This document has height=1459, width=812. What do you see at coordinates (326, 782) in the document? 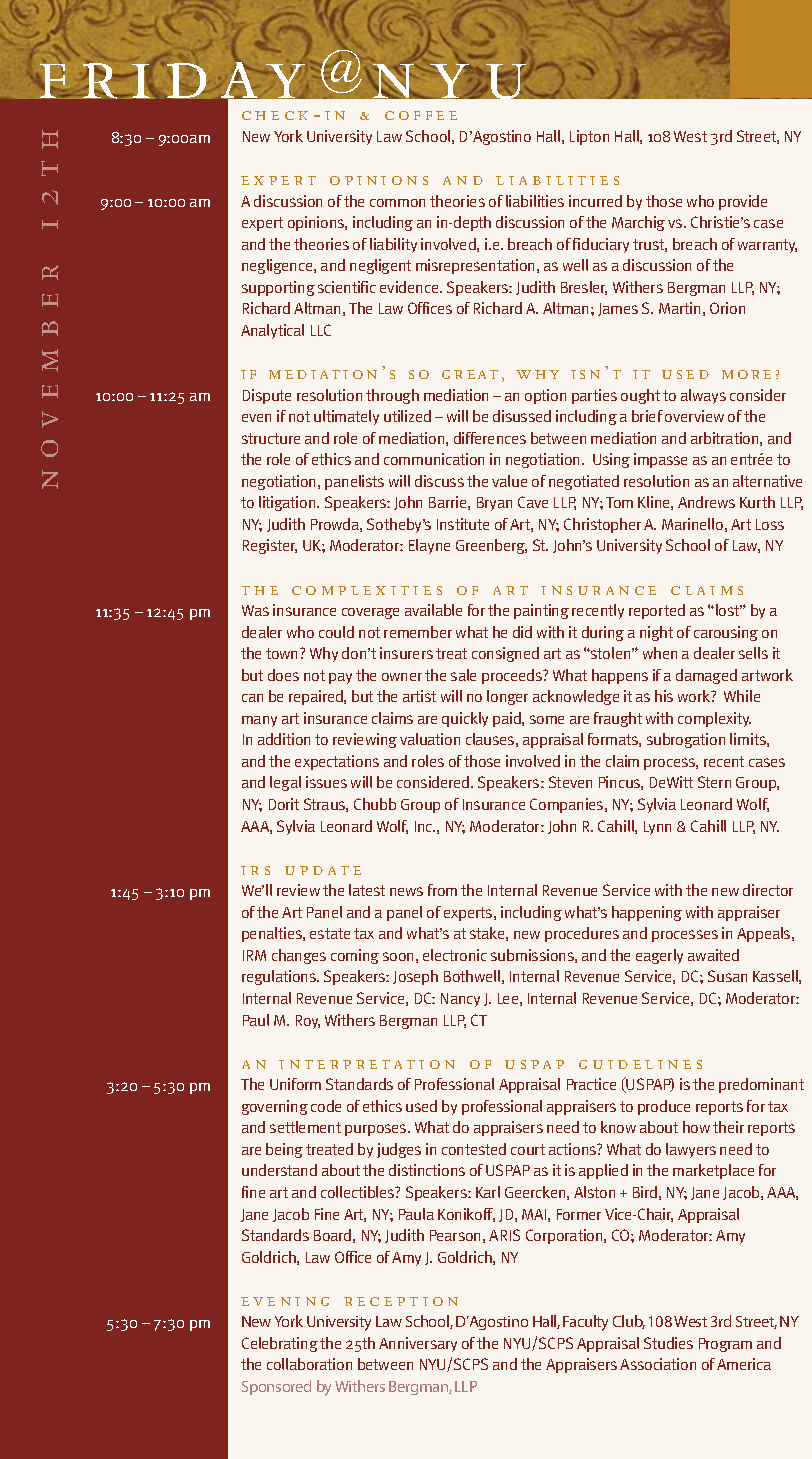
I see `issues` at bounding box center [326, 782].
